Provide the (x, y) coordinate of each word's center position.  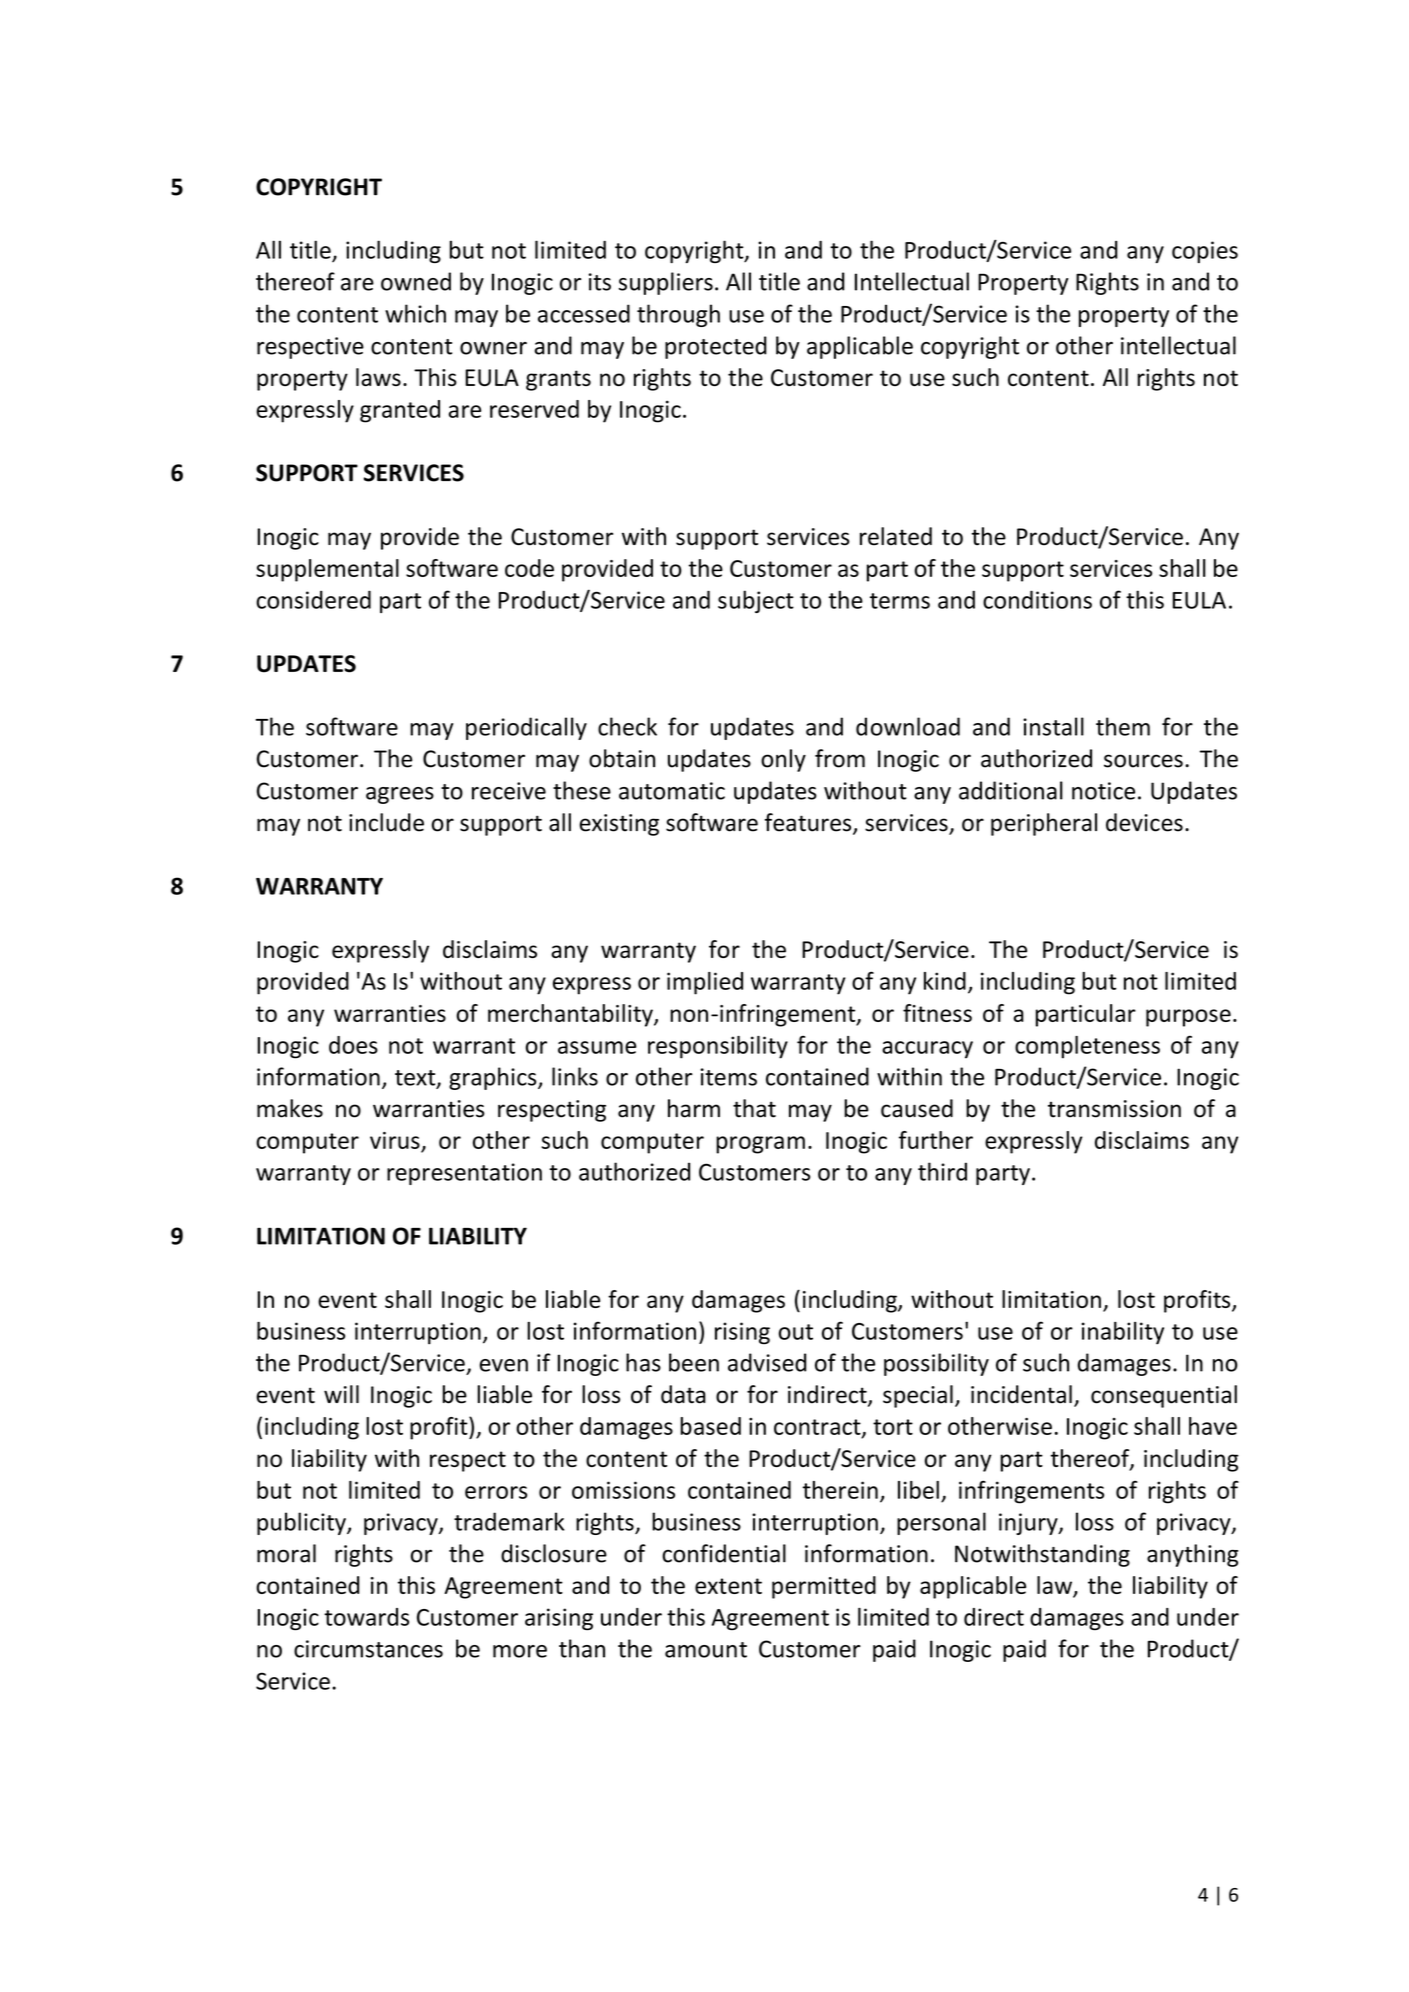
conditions (1037, 599)
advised (767, 1362)
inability (1123, 1333)
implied (705, 983)
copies (1205, 252)
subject (756, 601)
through (678, 315)
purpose (1188, 1018)
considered (313, 599)
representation (464, 1174)
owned (416, 281)
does (353, 1045)
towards (366, 1617)
